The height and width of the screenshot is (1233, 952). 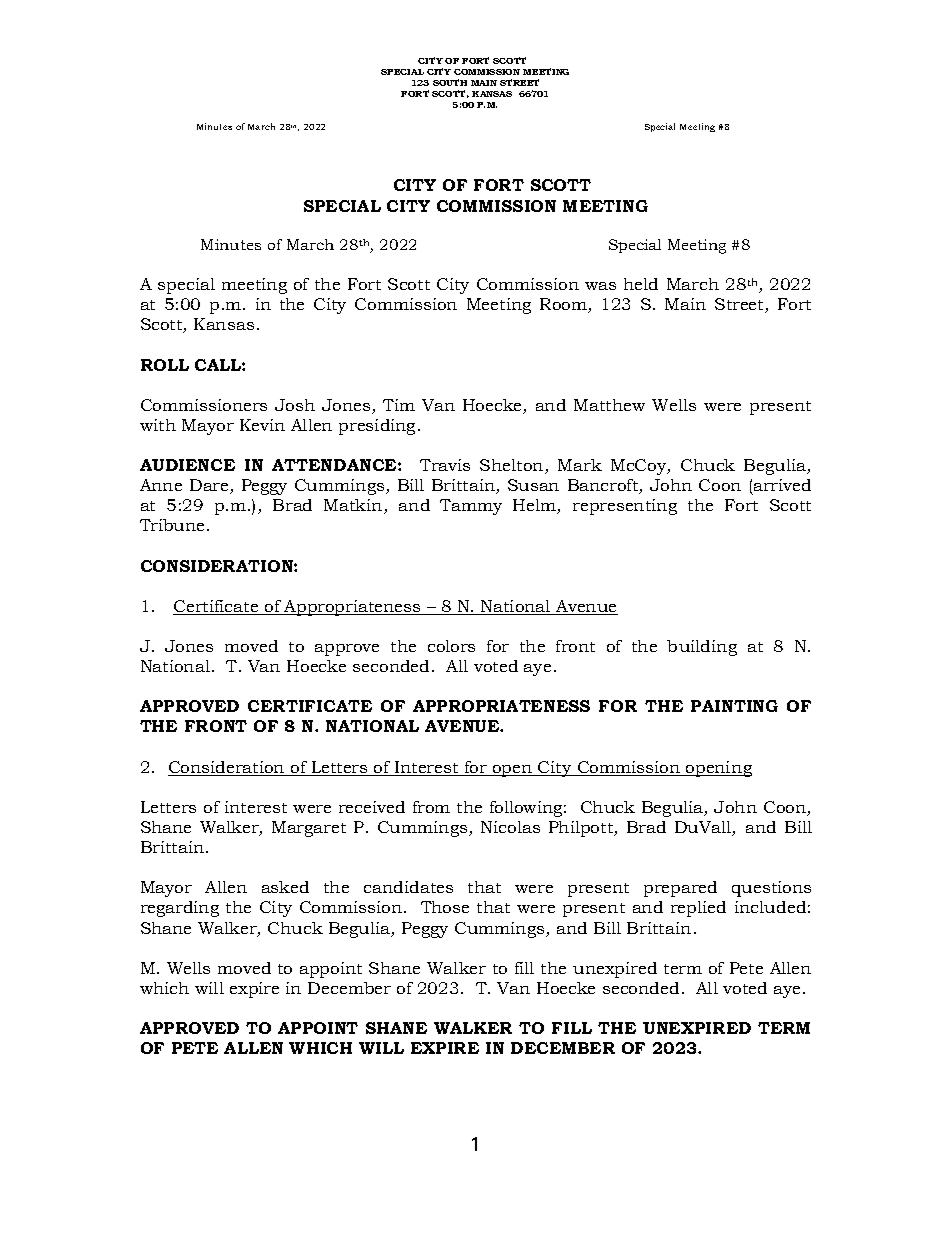 I want to click on Those, so click(x=445, y=907).
